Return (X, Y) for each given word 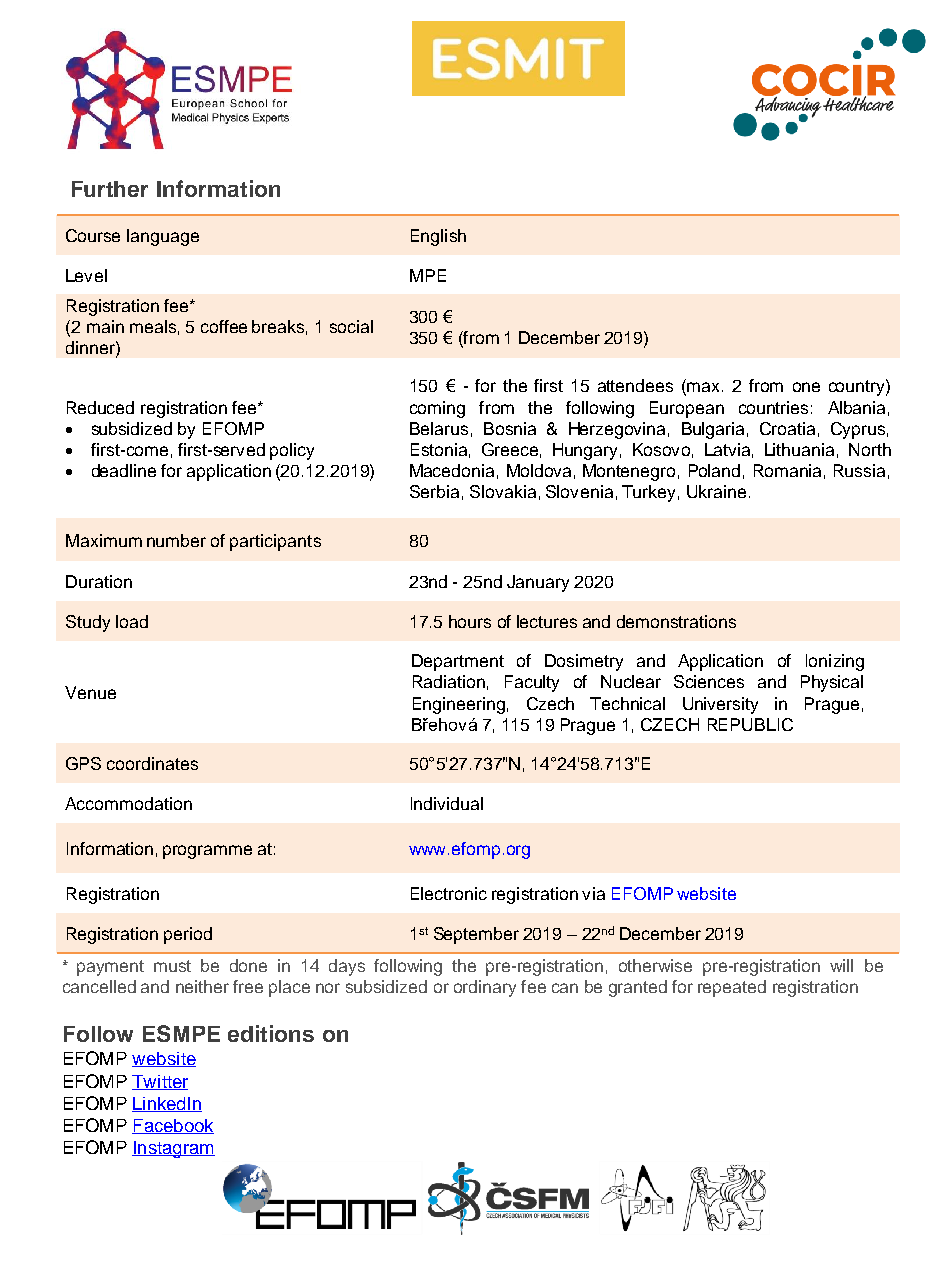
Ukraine (716, 491)
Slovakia (503, 491)
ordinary (485, 988)
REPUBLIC (750, 724)
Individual (447, 803)
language (163, 237)
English (438, 237)
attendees (635, 385)
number (176, 540)
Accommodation (128, 803)
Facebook (173, 1126)
